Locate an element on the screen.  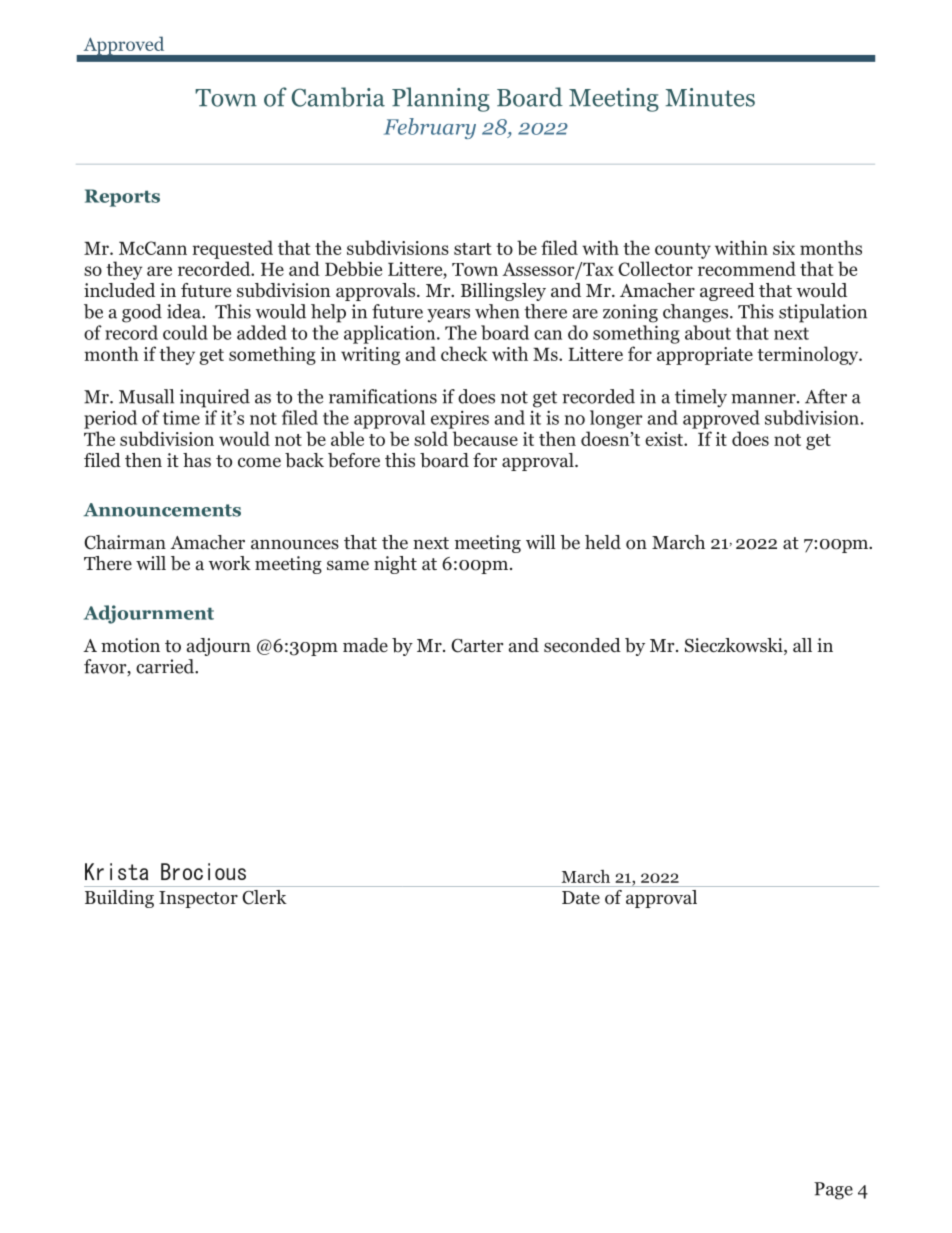
Page is located at coordinates (833, 1191).
